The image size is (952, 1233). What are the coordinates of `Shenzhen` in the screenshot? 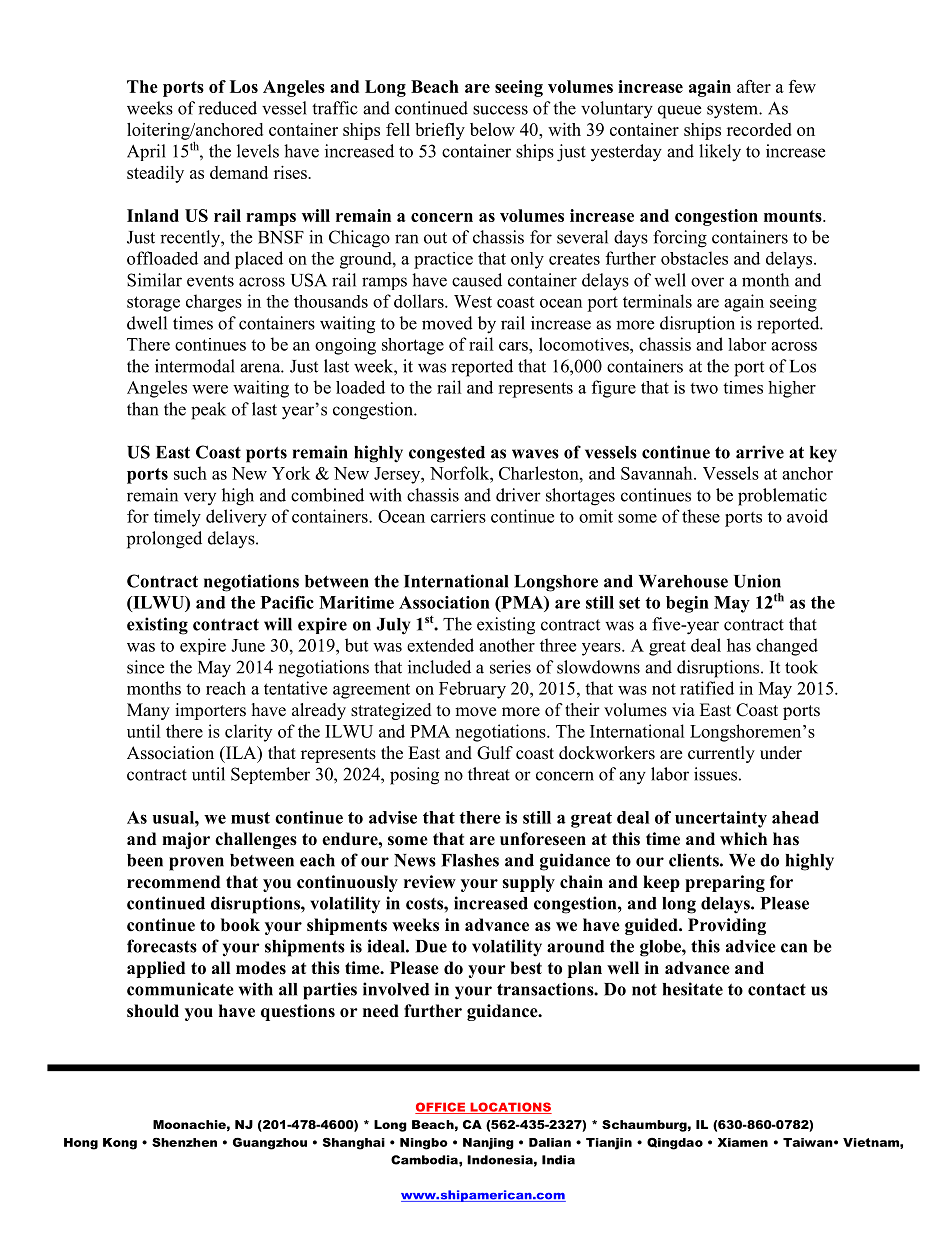 It's located at (184, 1142).
